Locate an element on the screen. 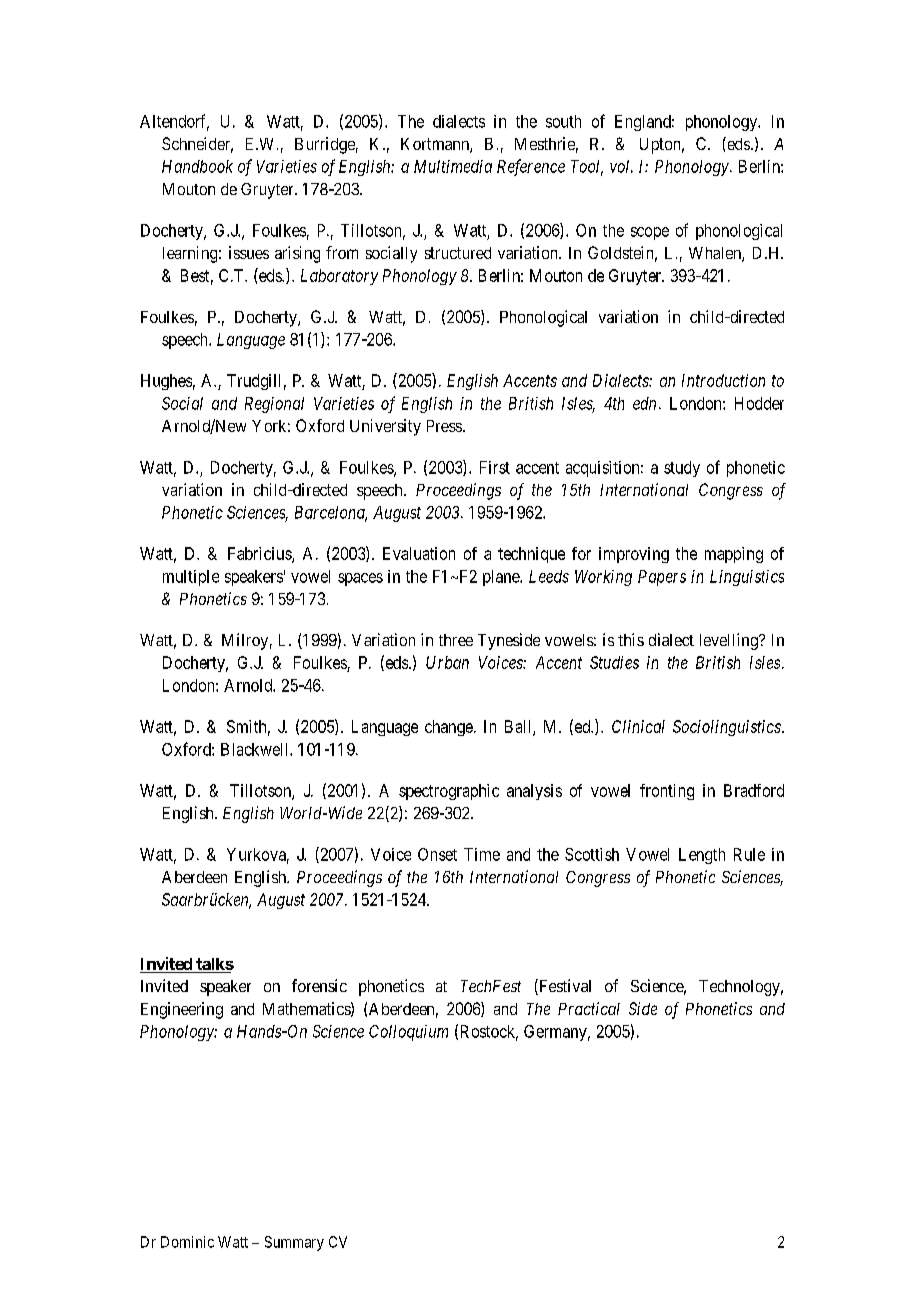  Summary is located at coordinates (294, 1243).
